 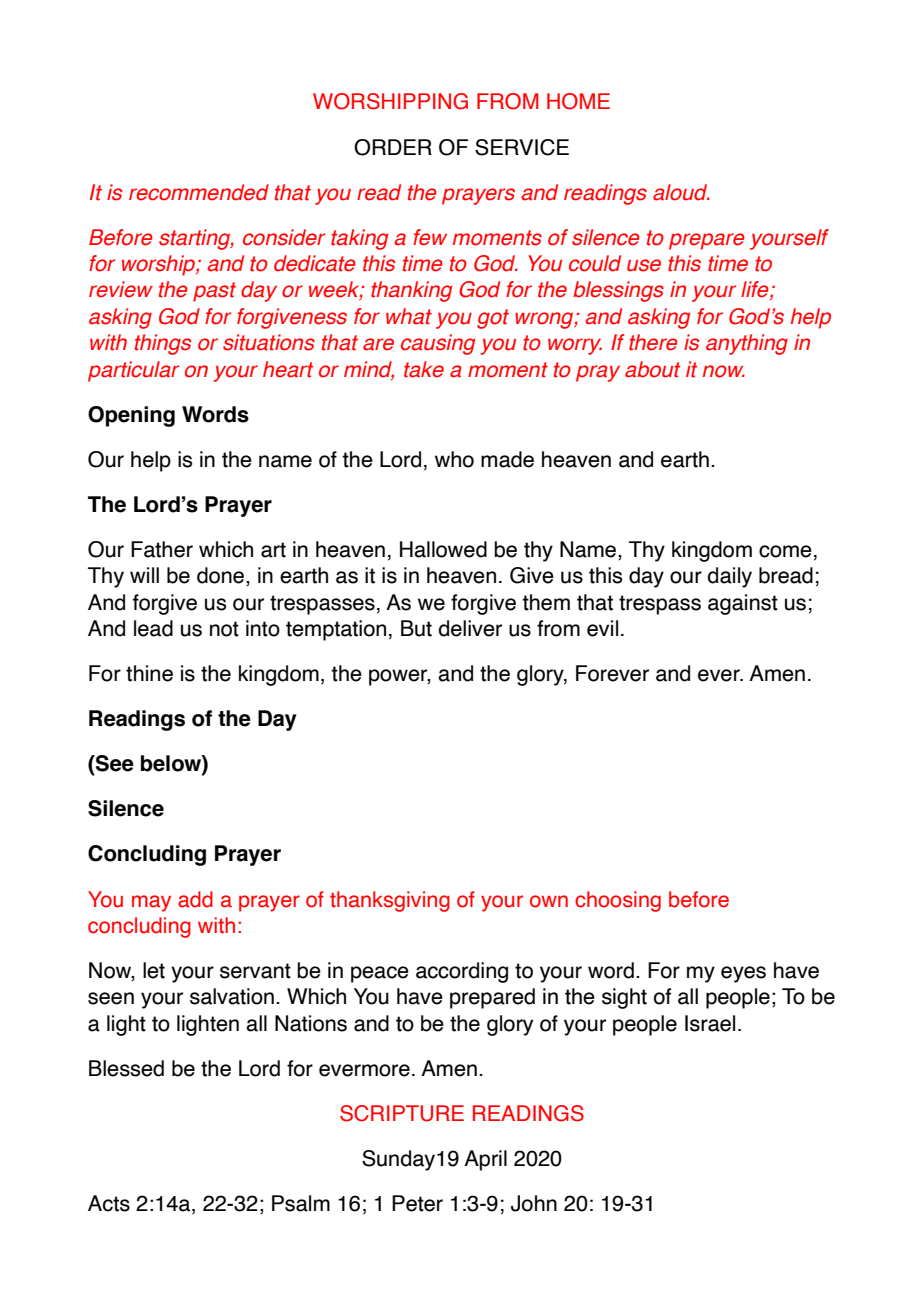 What do you see at coordinates (485, 1160) in the page?
I see `April` at bounding box center [485, 1160].
